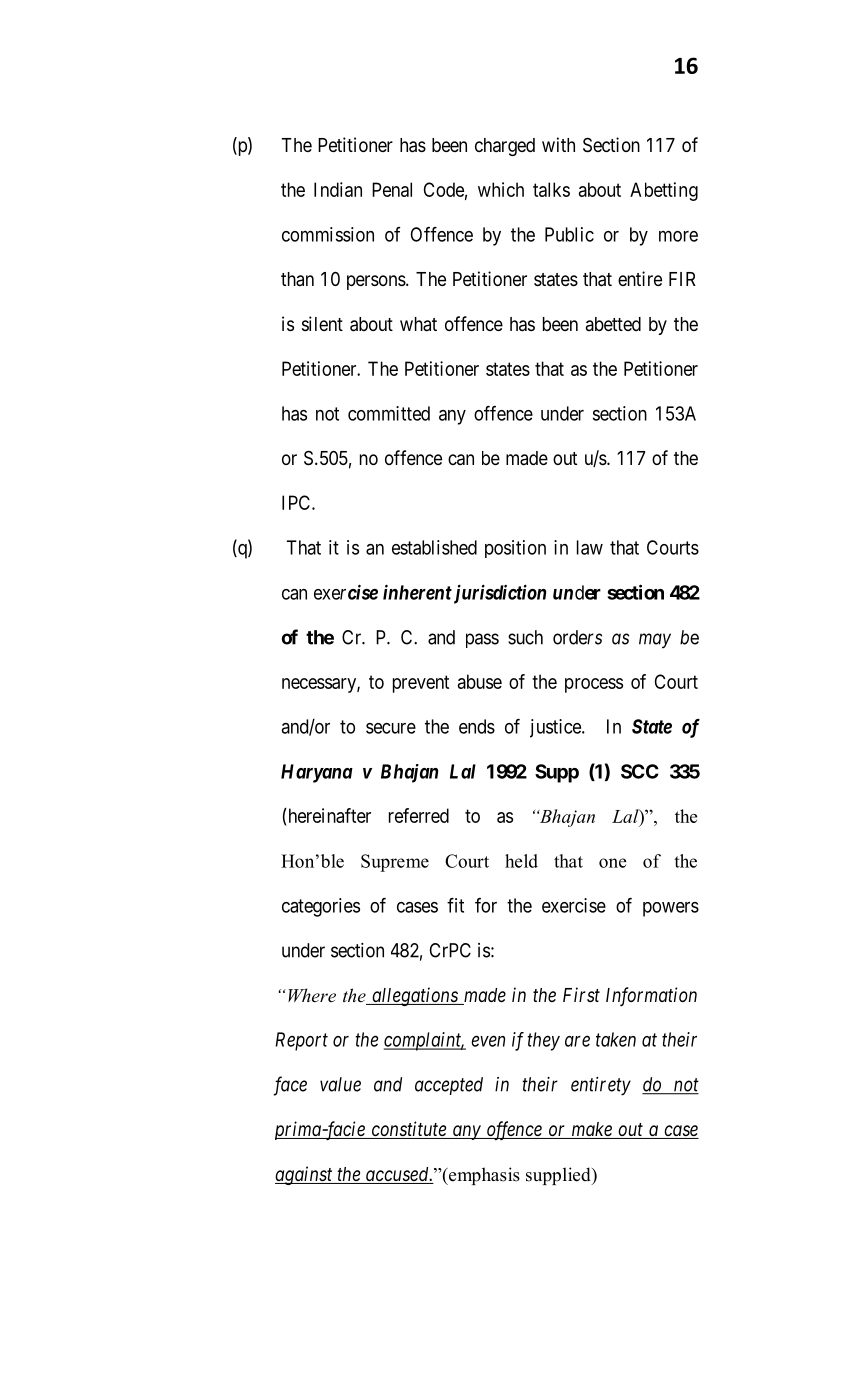  What do you see at coordinates (671, 909) in the screenshot?
I see `powers` at bounding box center [671, 909].
